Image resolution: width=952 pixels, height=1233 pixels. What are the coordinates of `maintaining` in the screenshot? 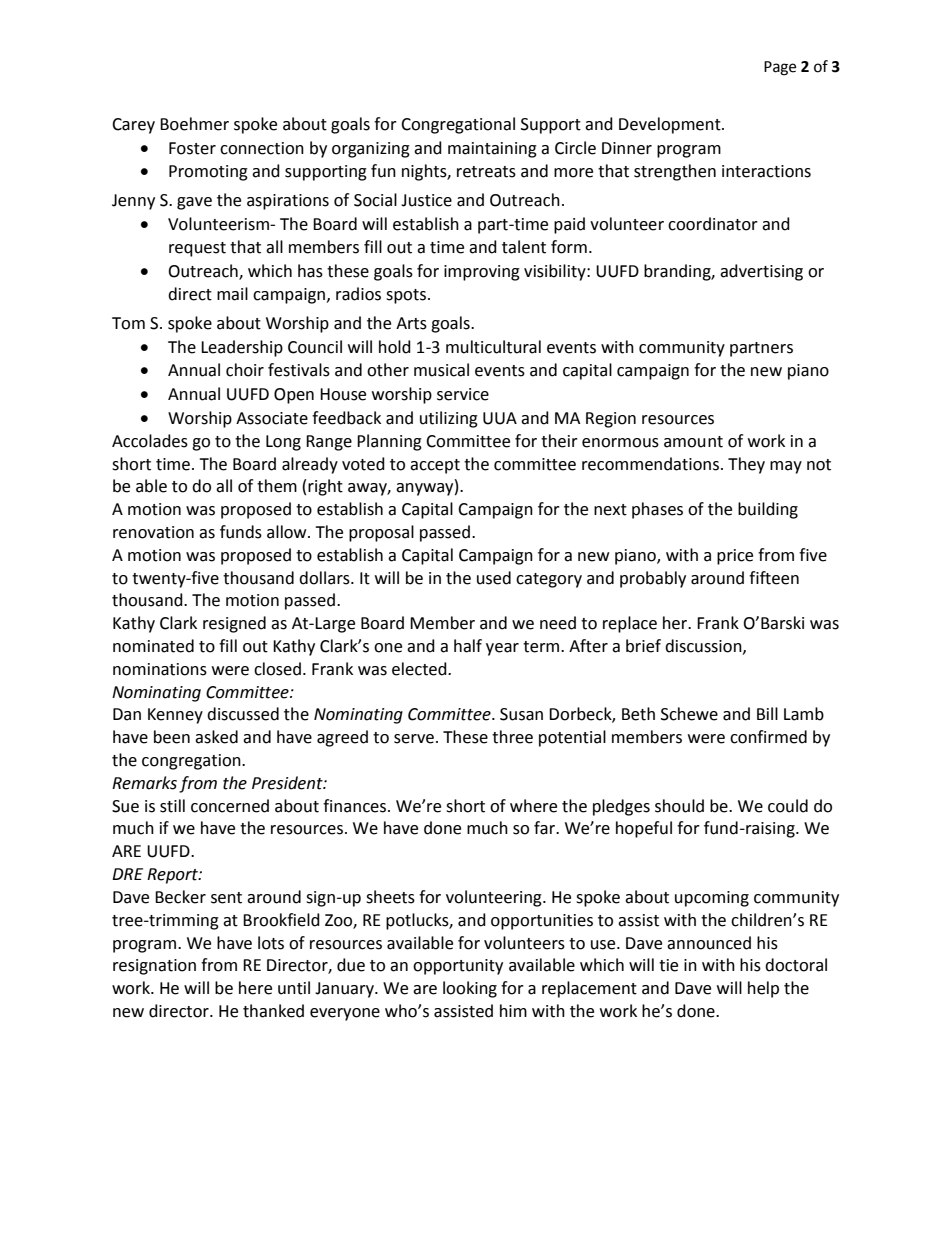 It's located at (492, 150).
